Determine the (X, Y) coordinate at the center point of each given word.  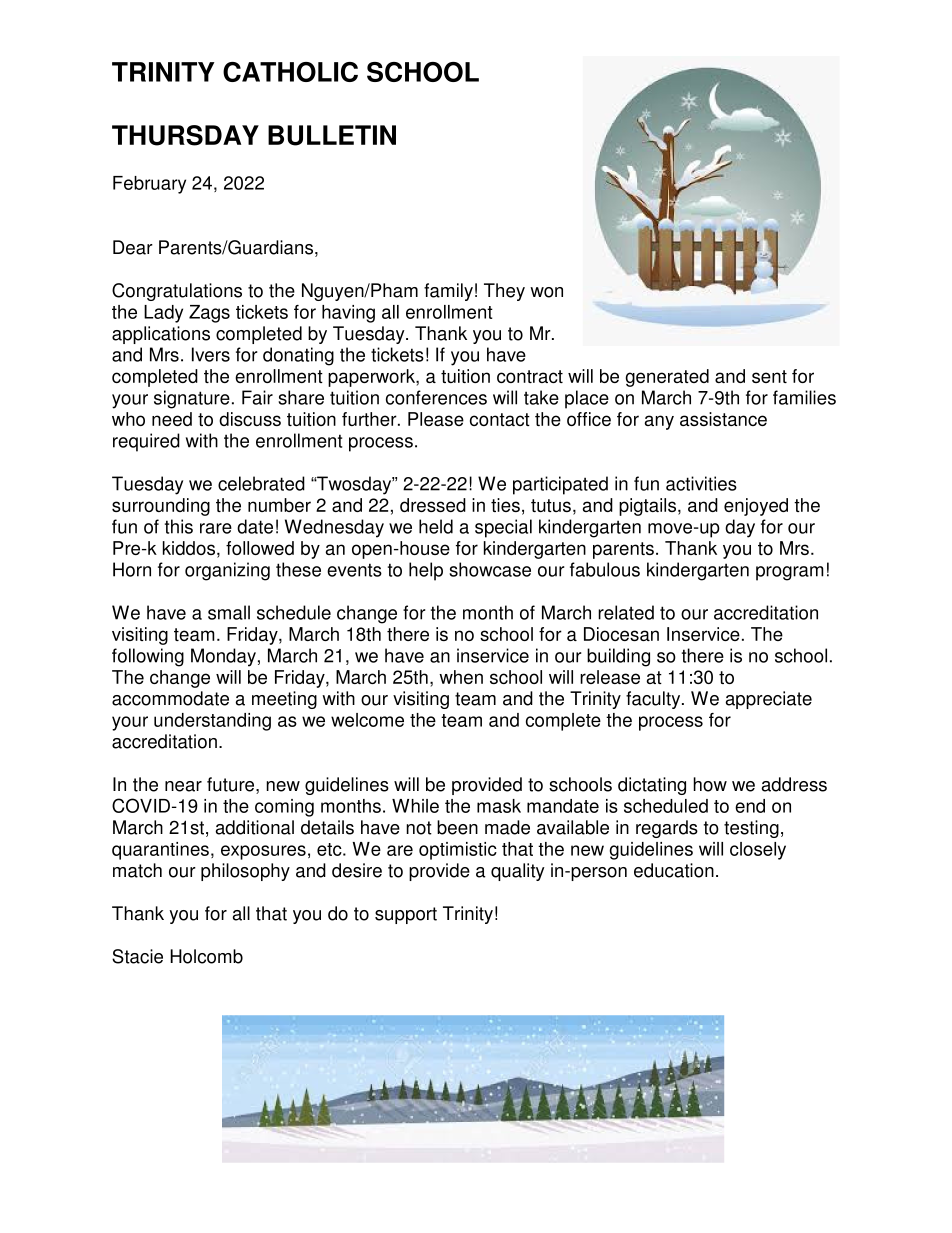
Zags (209, 314)
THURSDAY (185, 135)
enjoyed (756, 507)
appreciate (769, 700)
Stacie (137, 956)
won (546, 292)
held (436, 526)
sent (769, 376)
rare (216, 528)
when (461, 677)
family (448, 292)
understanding (212, 722)
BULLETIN (332, 135)
